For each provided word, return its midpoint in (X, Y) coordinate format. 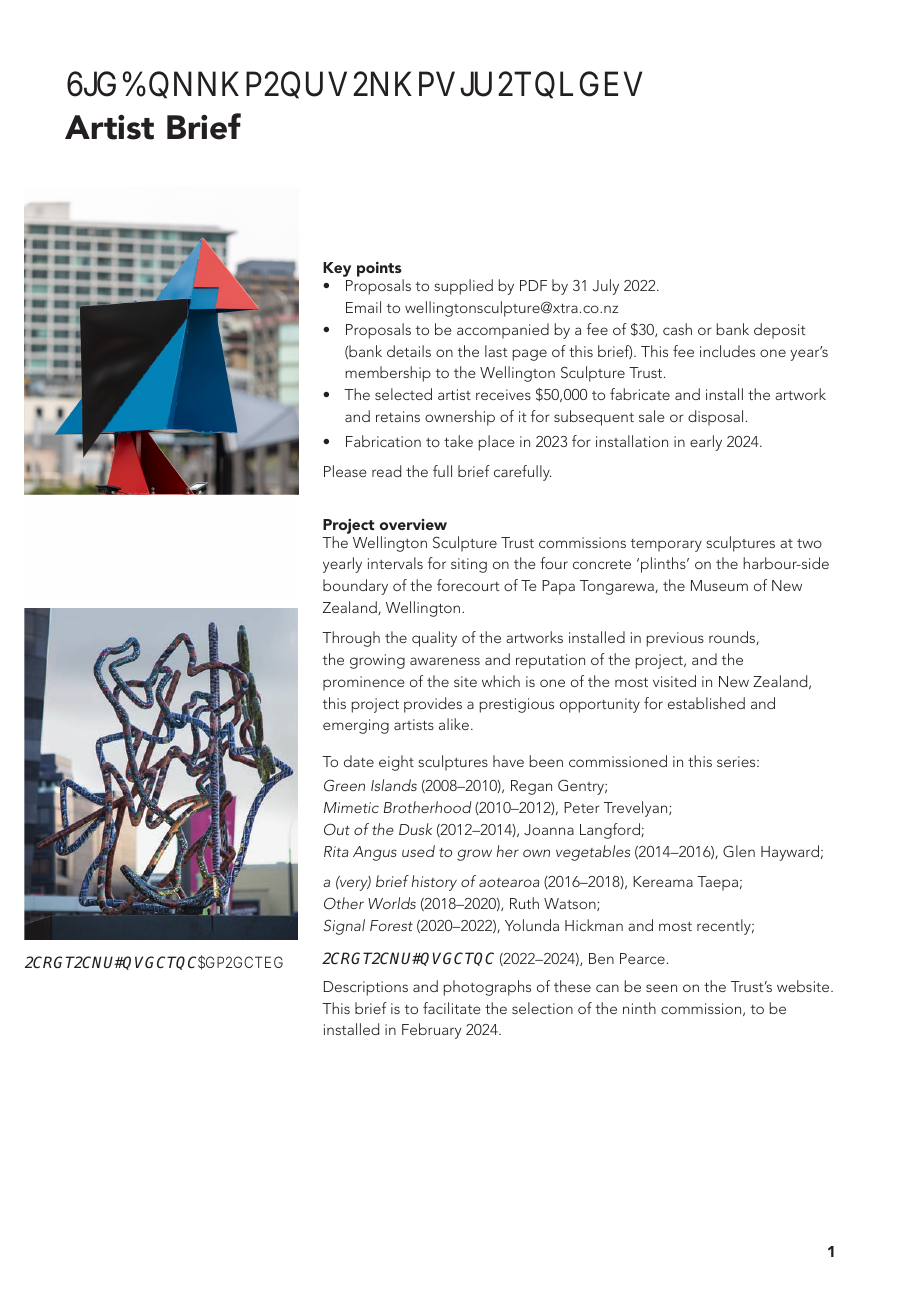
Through (351, 639)
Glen (739, 851)
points (379, 269)
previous (675, 639)
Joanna (549, 830)
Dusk (415, 829)
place (496, 443)
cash (677, 329)
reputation (550, 661)
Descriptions (366, 988)
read (386, 471)
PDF (533, 285)
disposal (715, 418)
